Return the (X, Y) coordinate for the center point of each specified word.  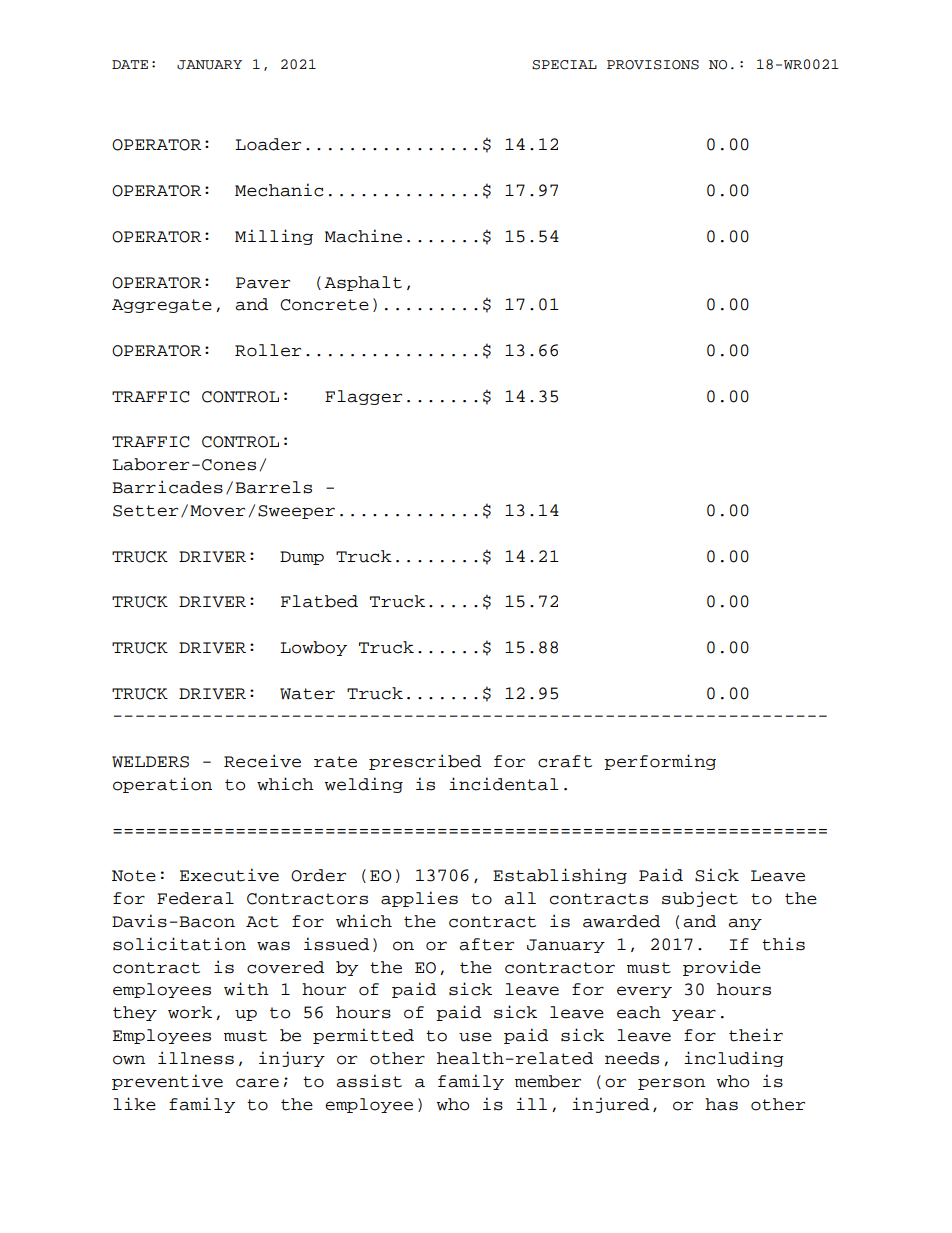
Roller (268, 350)
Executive (229, 875)
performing (660, 762)
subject (700, 899)
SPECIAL (564, 65)
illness (196, 1058)
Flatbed (319, 601)
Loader (268, 144)
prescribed (425, 762)
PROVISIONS (653, 65)
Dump (302, 558)
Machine (363, 236)
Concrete (324, 305)
